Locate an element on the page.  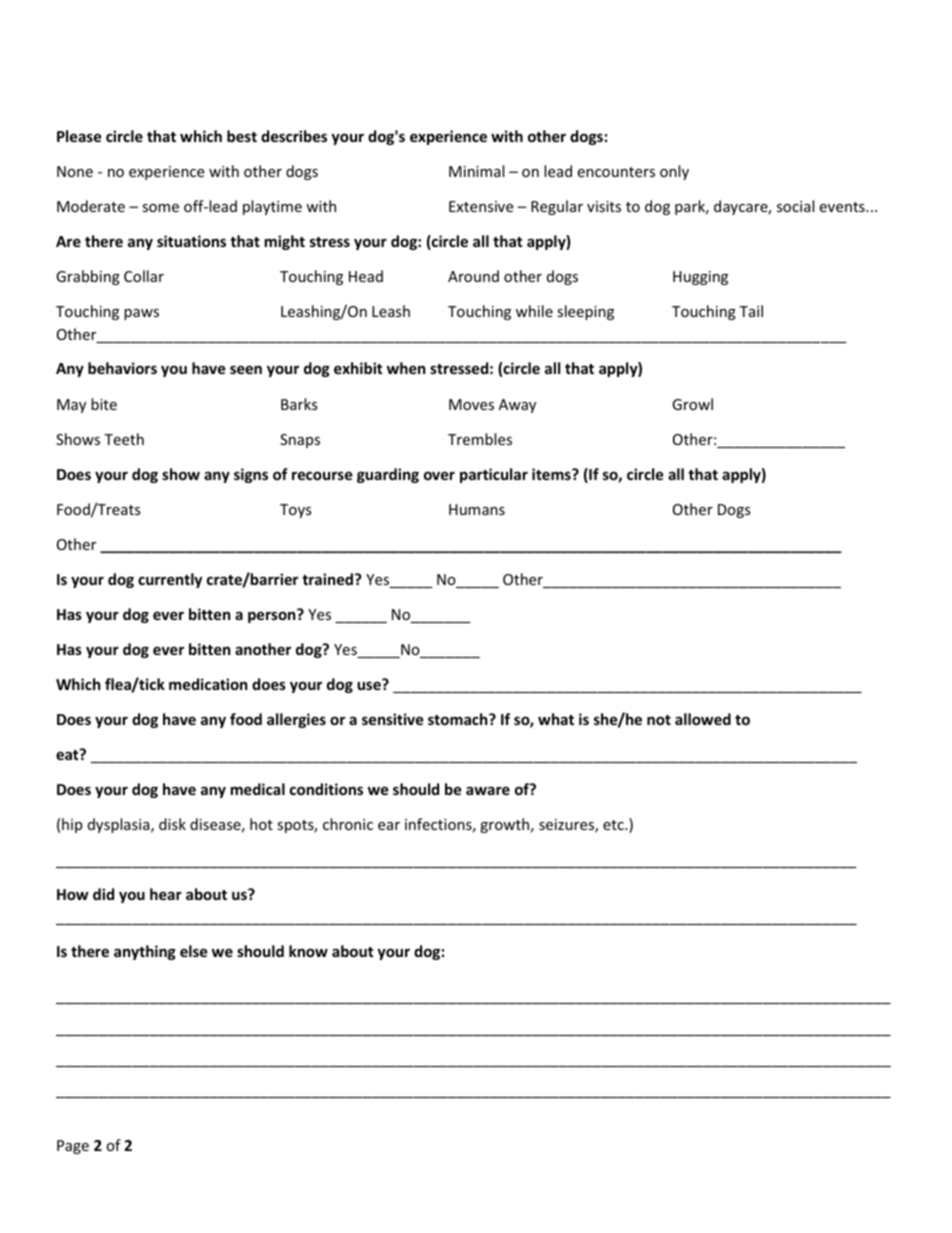
allowed is located at coordinates (703, 719).
